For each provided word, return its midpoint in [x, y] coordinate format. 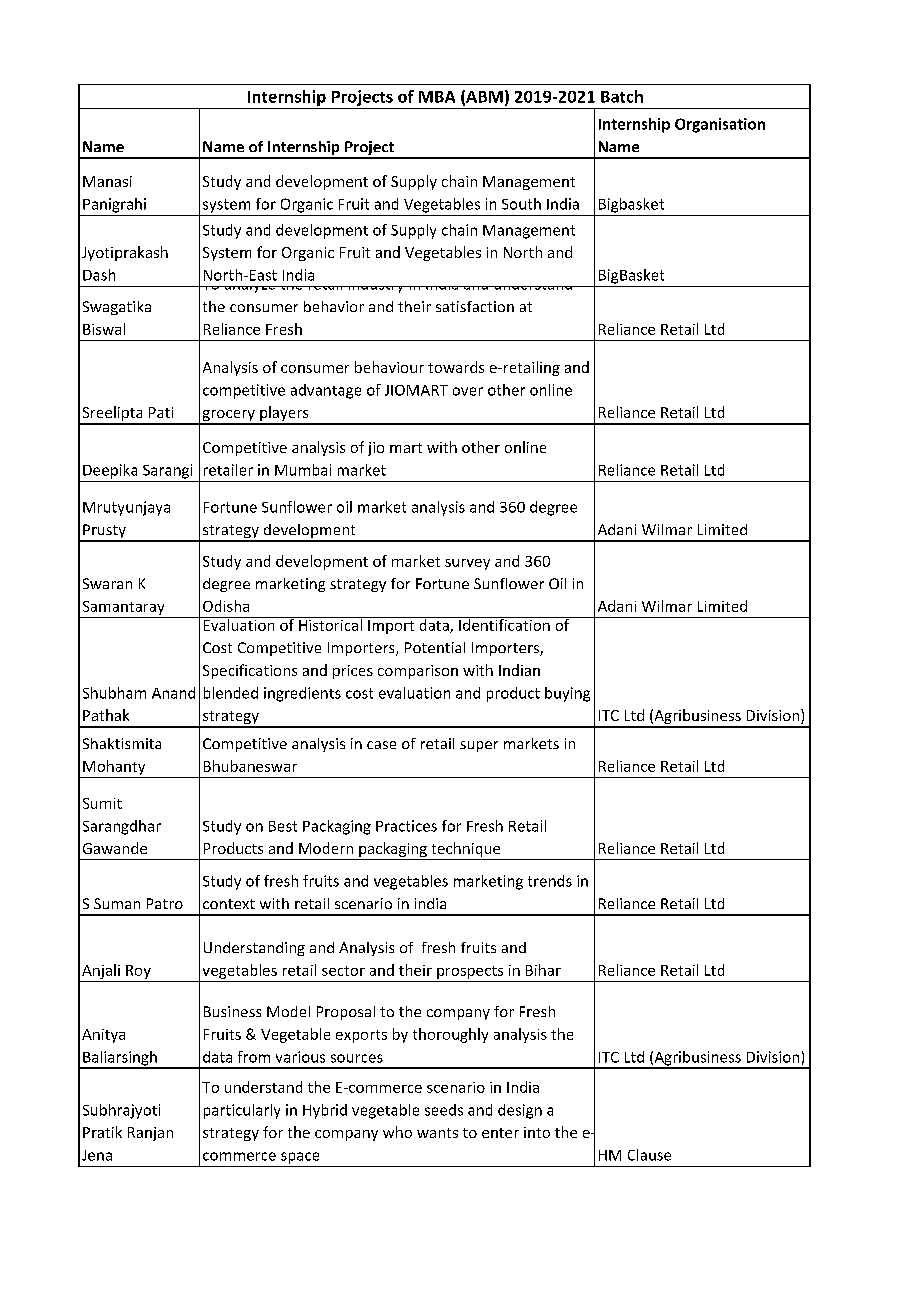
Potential [435, 647]
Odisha [226, 606]
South [521, 204]
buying [567, 694]
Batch [622, 96]
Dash [99, 275]
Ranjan [150, 1134]
